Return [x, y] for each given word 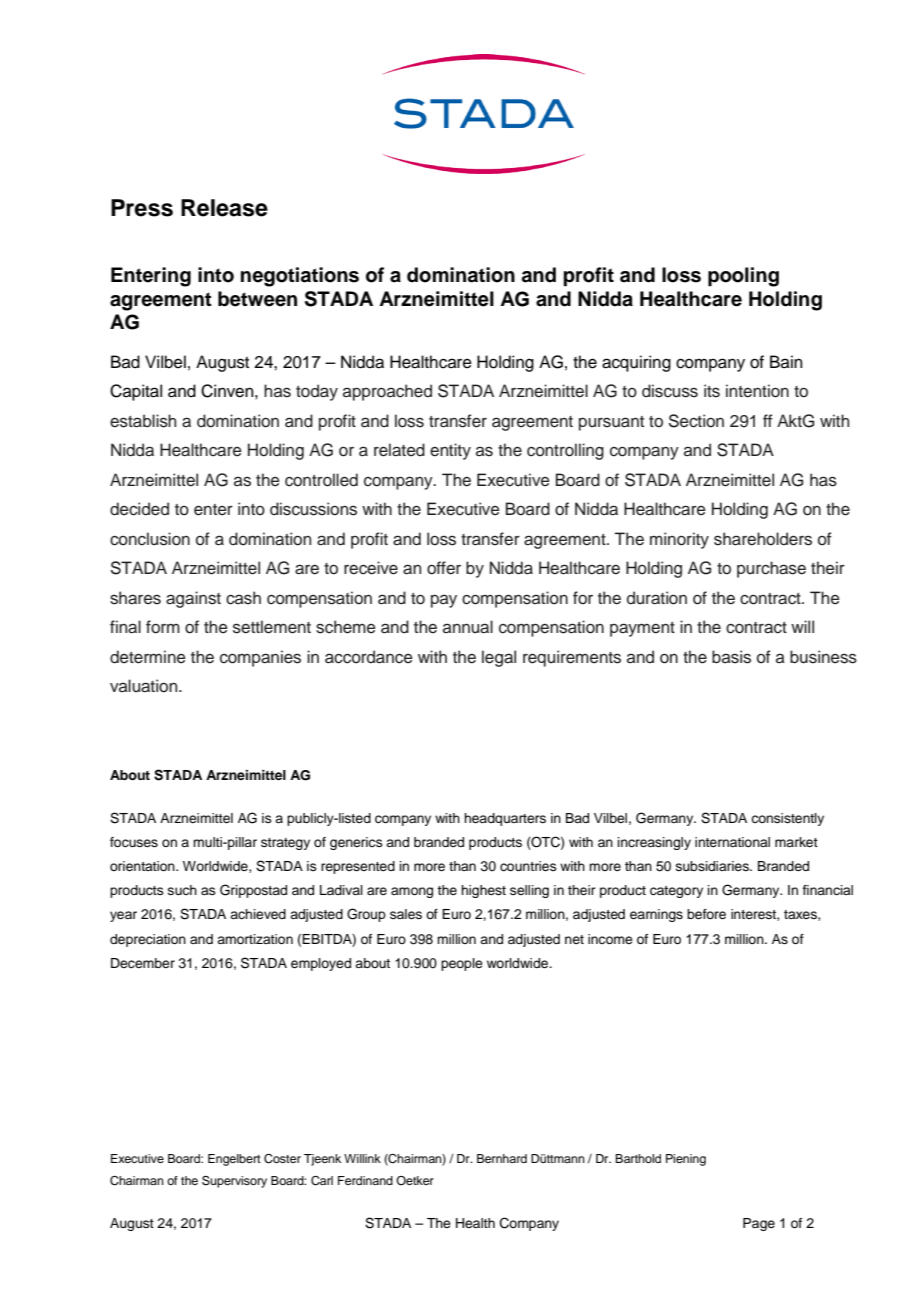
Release [224, 208]
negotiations [300, 277]
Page [759, 1224]
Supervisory [234, 1182]
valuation [145, 686]
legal [499, 658]
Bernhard [502, 1158]
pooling [743, 277]
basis [731, 657]
